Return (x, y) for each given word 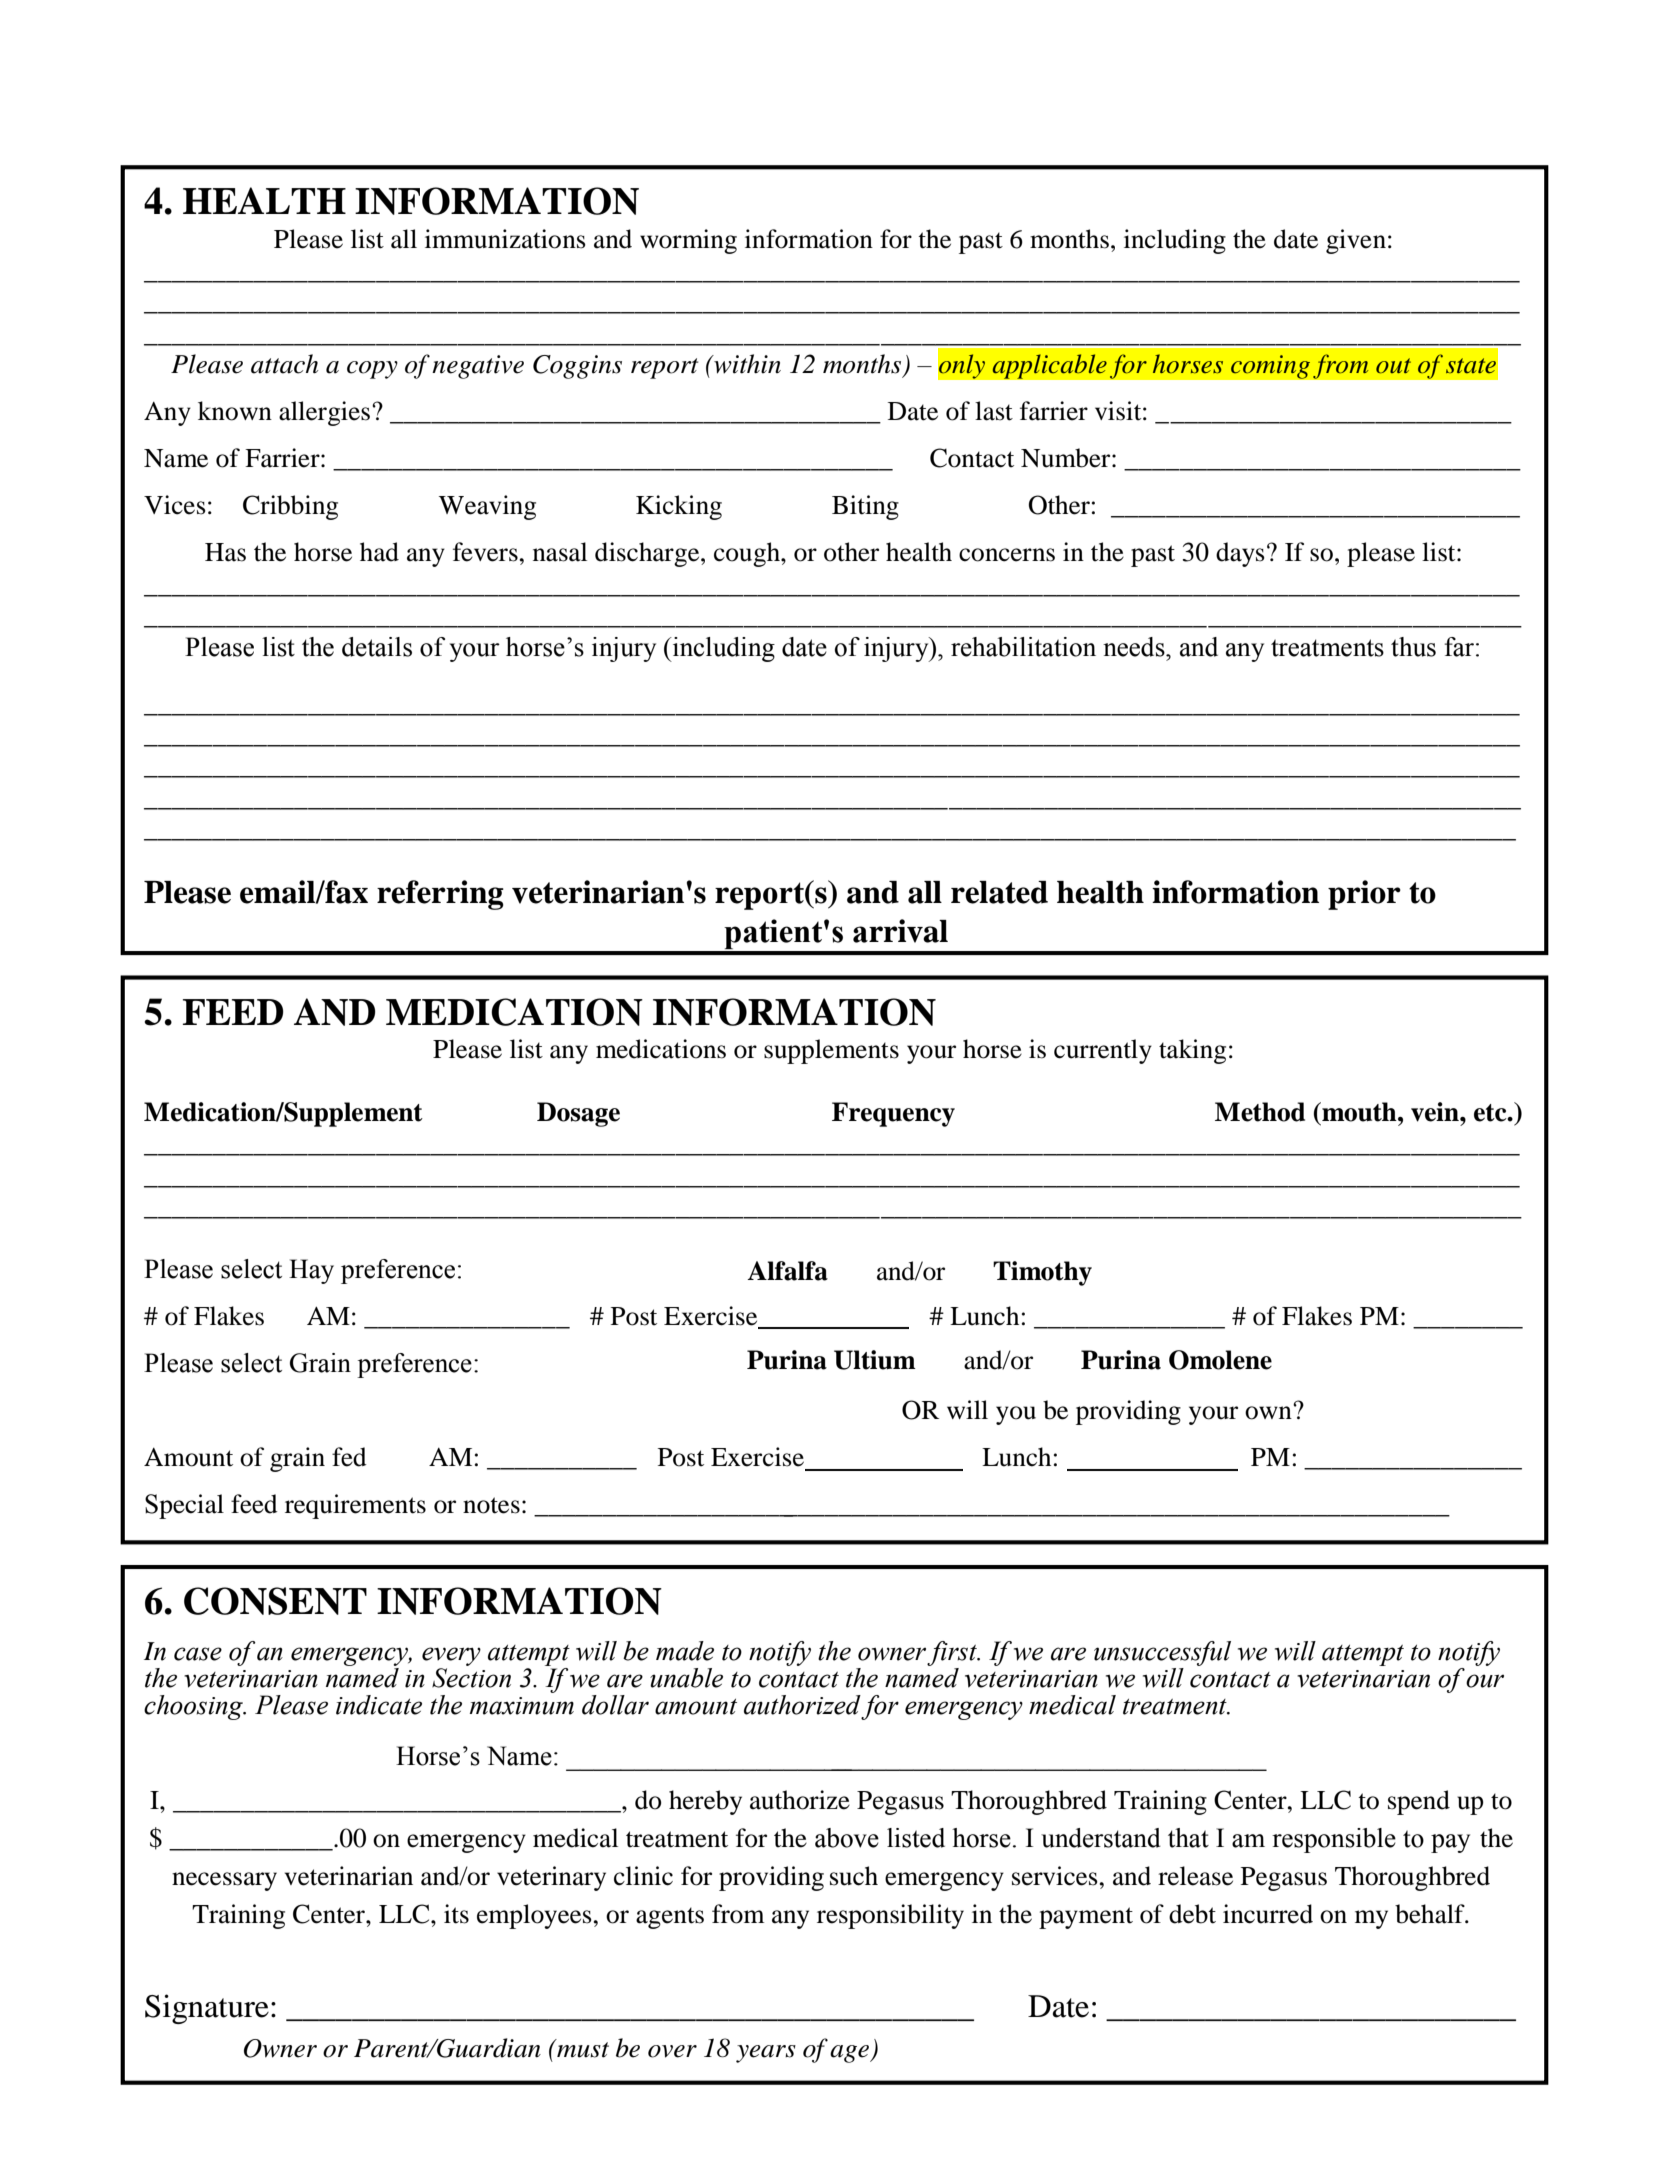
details (377, 647)
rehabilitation (1023, 647)
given (1356, 241)
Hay (311, 1271)
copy (372, 370)
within (746, 364)
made (685, 1651)
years (766, 2054)
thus (1413, 647)
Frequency (893, 1114)
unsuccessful (1162, 1653)
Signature (207, 2009)
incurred (1268, 1914)
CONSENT (275, 1601)
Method (1260, 1112)
